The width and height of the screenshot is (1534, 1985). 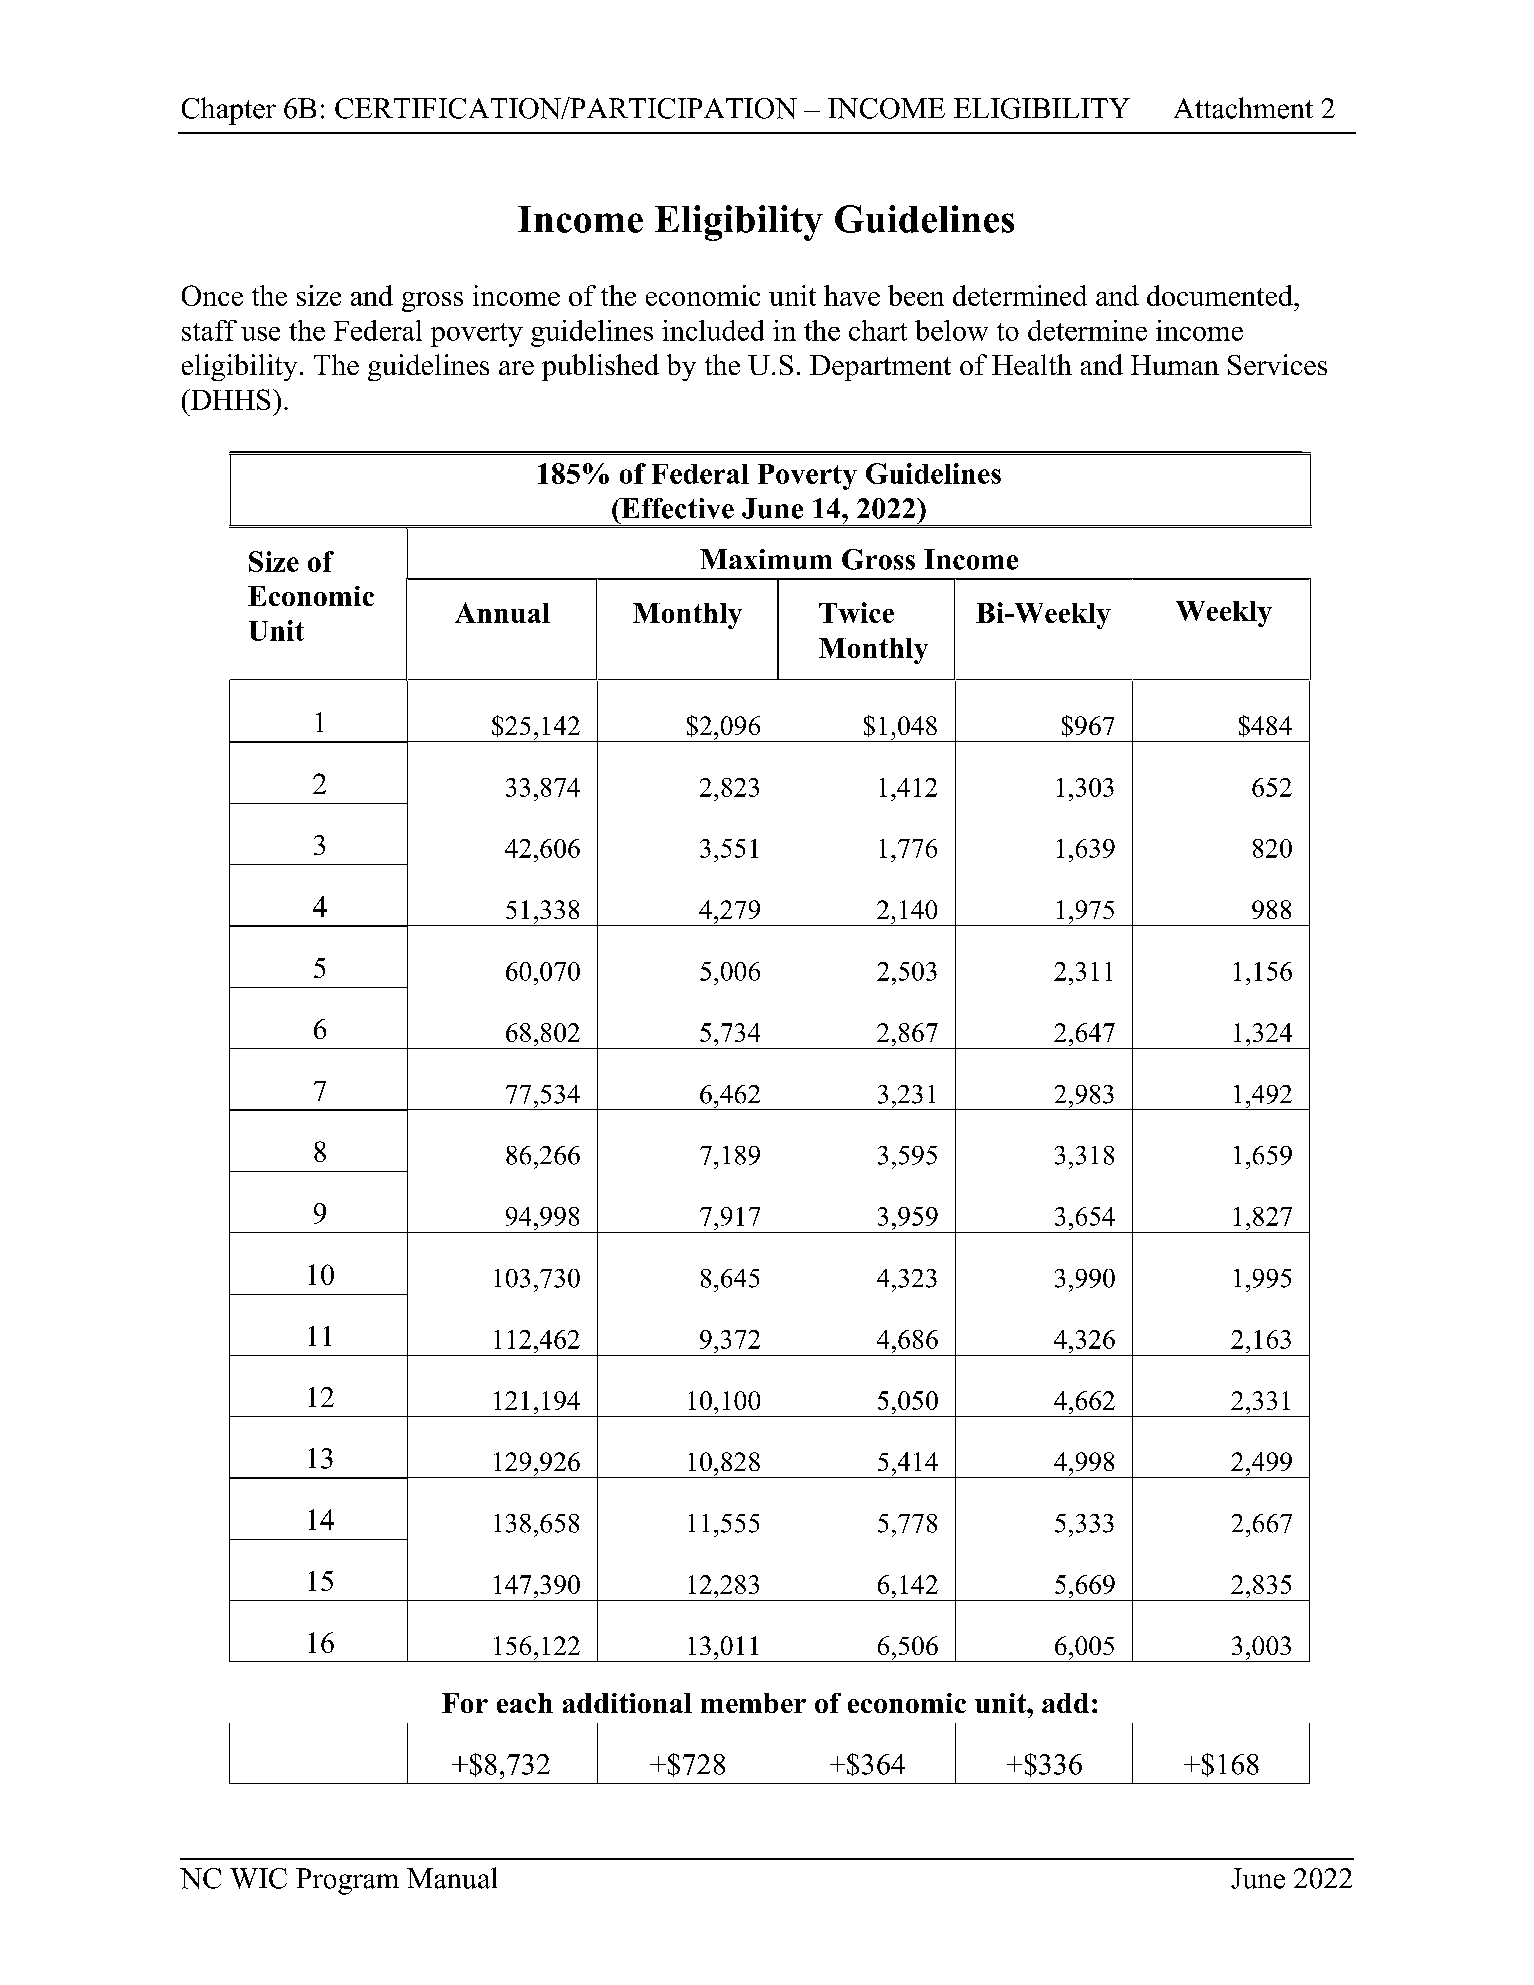 What do you see at coordinates (347, 1881) in the screenshot?
I see `Program` at bounding box center [347, 1881].
